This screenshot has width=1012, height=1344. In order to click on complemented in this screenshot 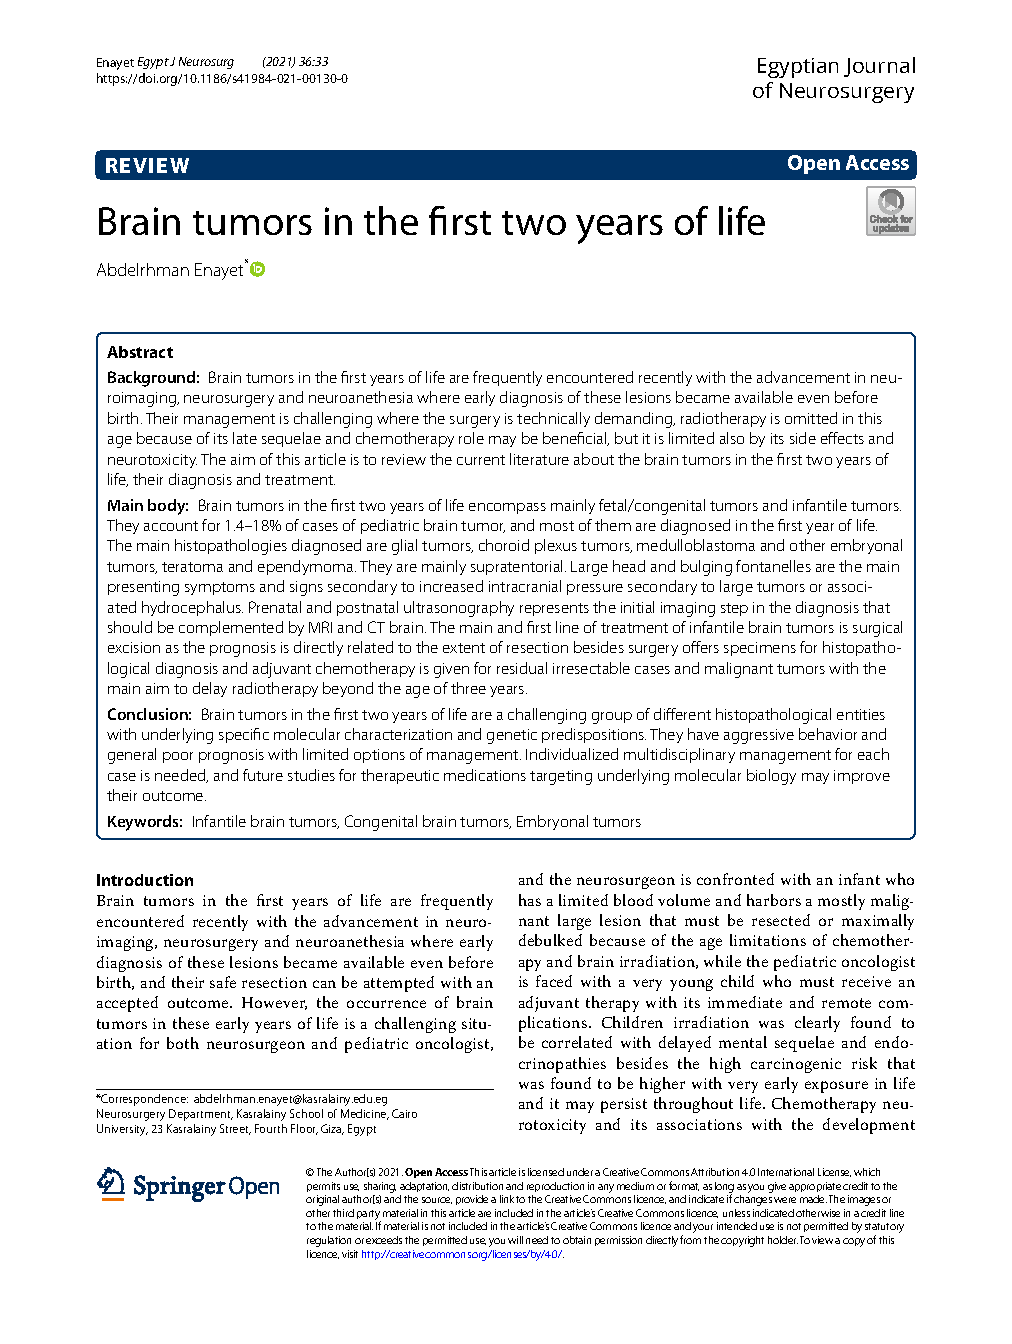, I will do `click(231, 628)`.
